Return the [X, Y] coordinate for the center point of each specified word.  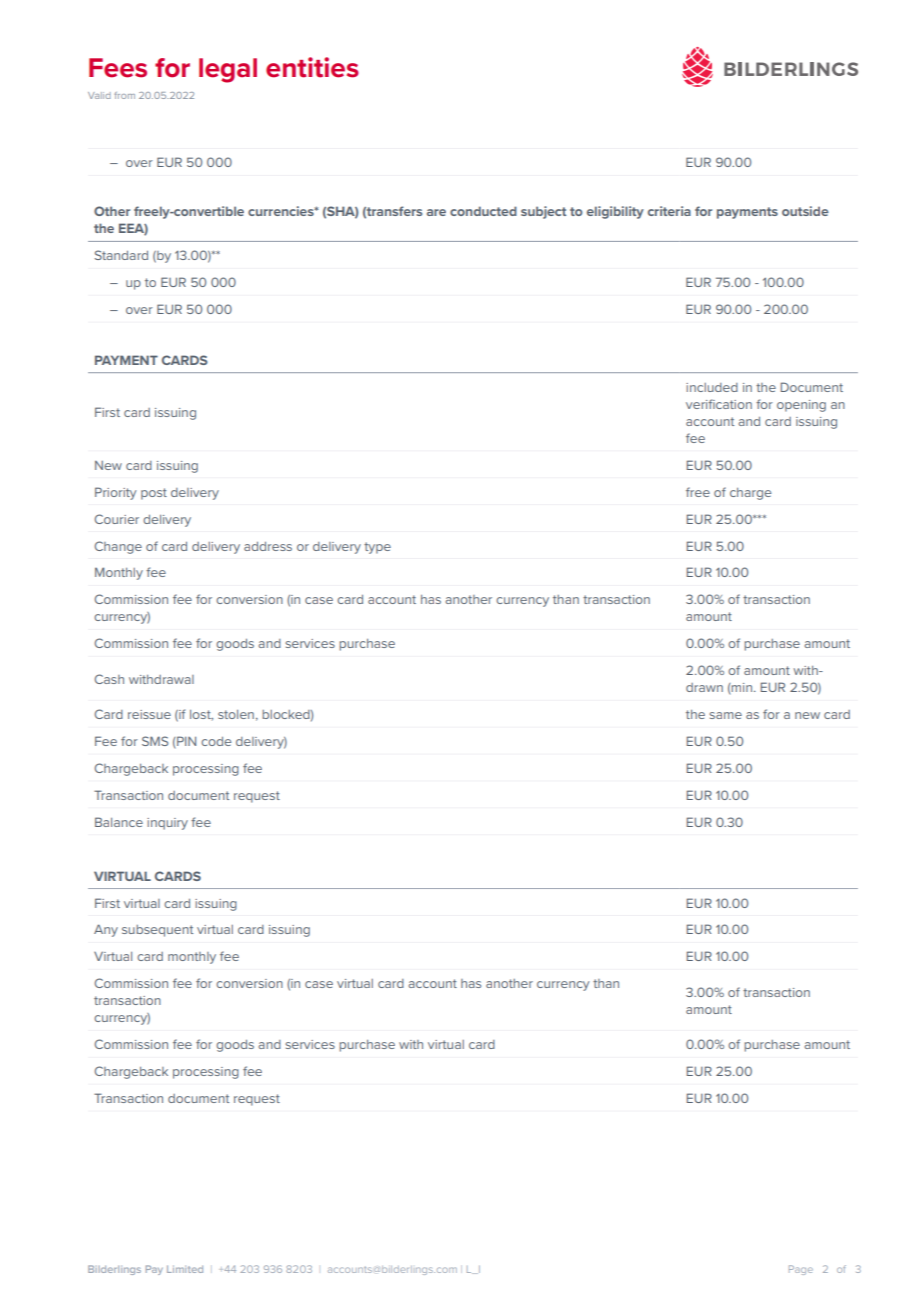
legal [228, 70]
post [154, 494]
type [377, 548]
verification [719, 404]
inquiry [167, 824]
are [436, 212]
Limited [185, 1269]
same [725, 715]
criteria [669, 211]
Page [801, 1270]
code [216, 741]
